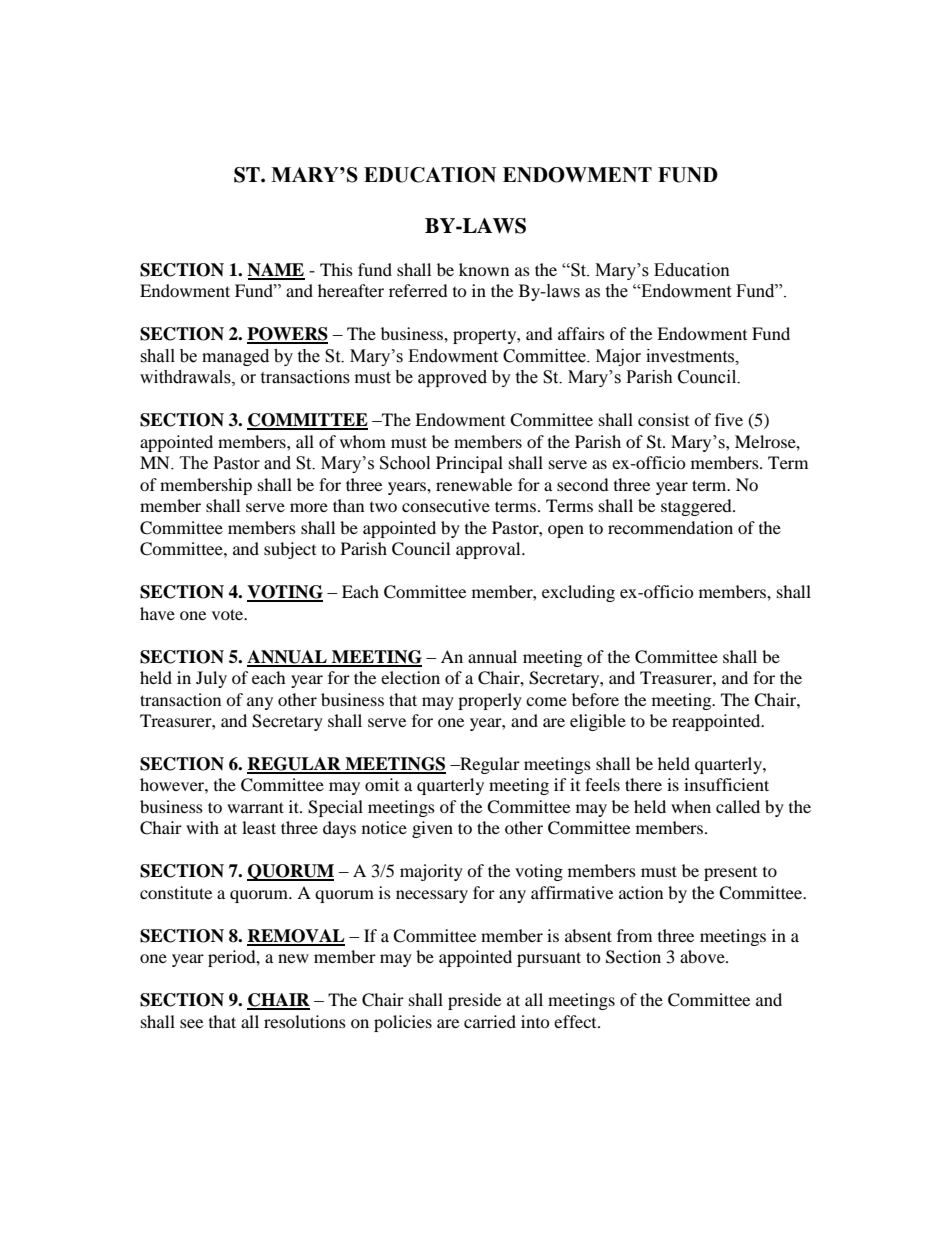 The image size is (952, 1233). What do you see at coordinates (276, 271) in the screenshot?
I see `NAME` at bounding box center [276, 271].
